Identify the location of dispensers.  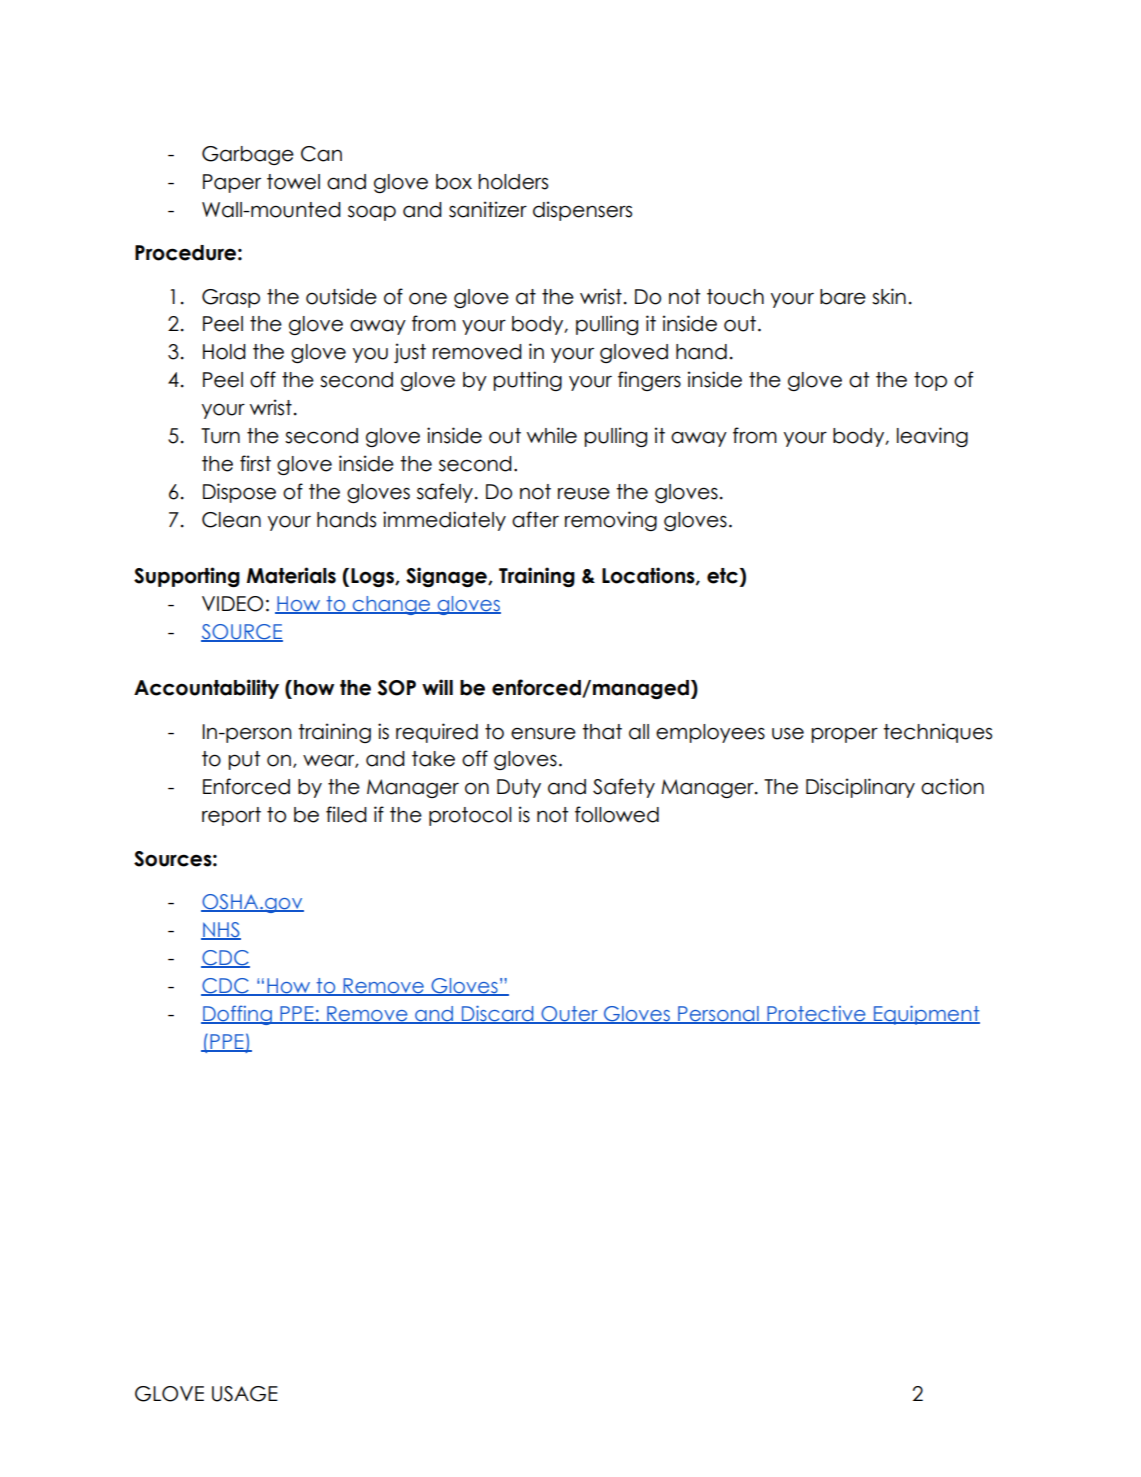
(582, 211).
